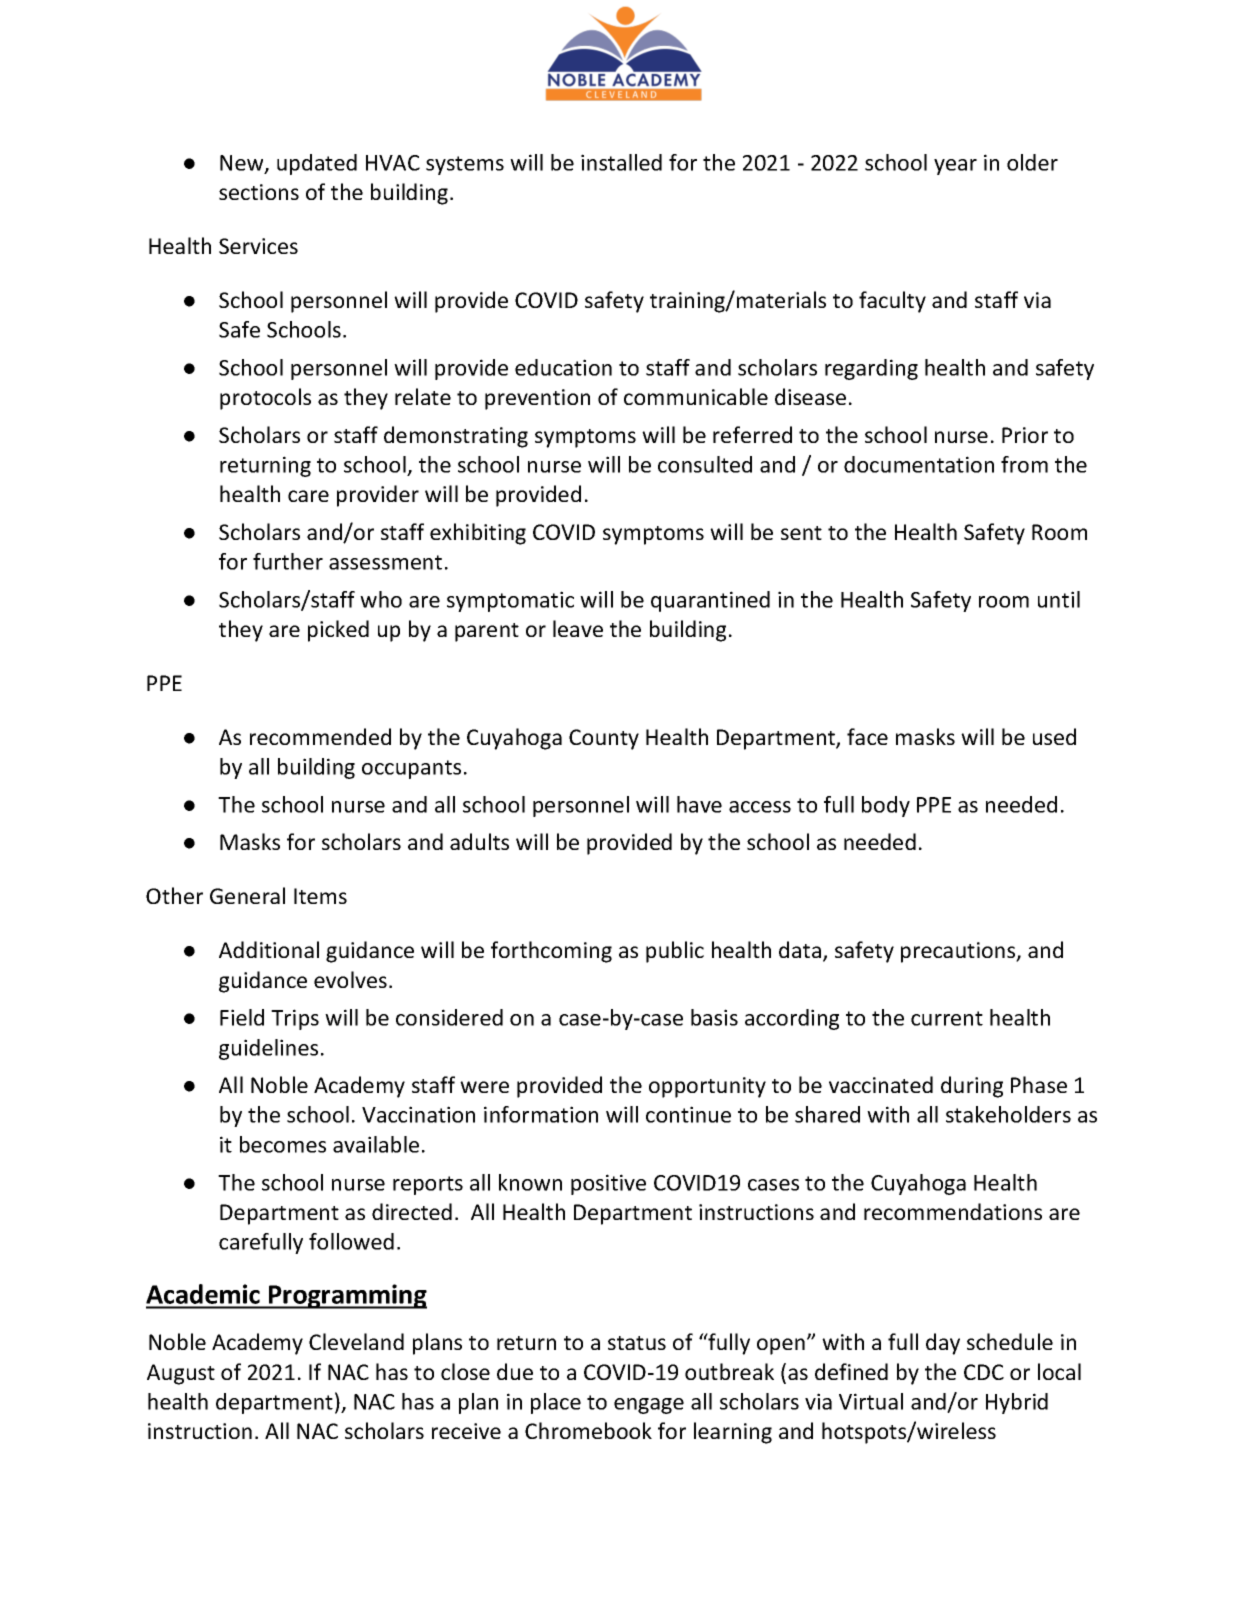  What do you see at coordinates (621, 162) in the screenshot?
I see `installed` at bounding box center [621, 162].
